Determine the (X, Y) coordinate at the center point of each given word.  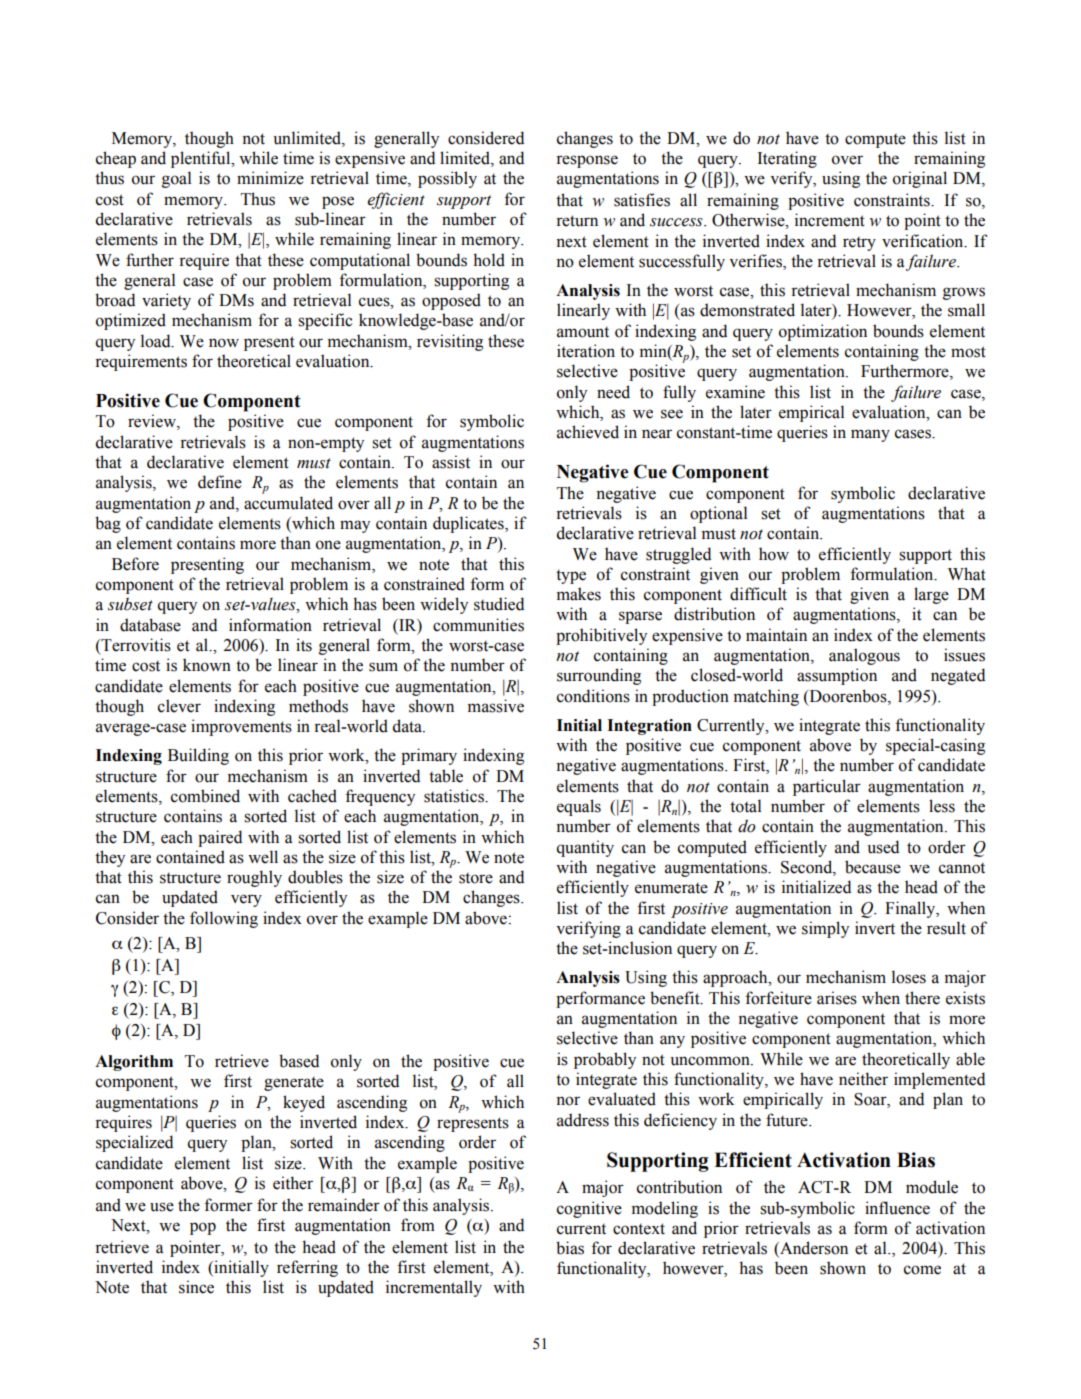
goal (176, 179)
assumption (837, 676)
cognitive (589, 1209)
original (920, 179)
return (577, 221)
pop (203, 1228)
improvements (241, 727)
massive (496, 706)
